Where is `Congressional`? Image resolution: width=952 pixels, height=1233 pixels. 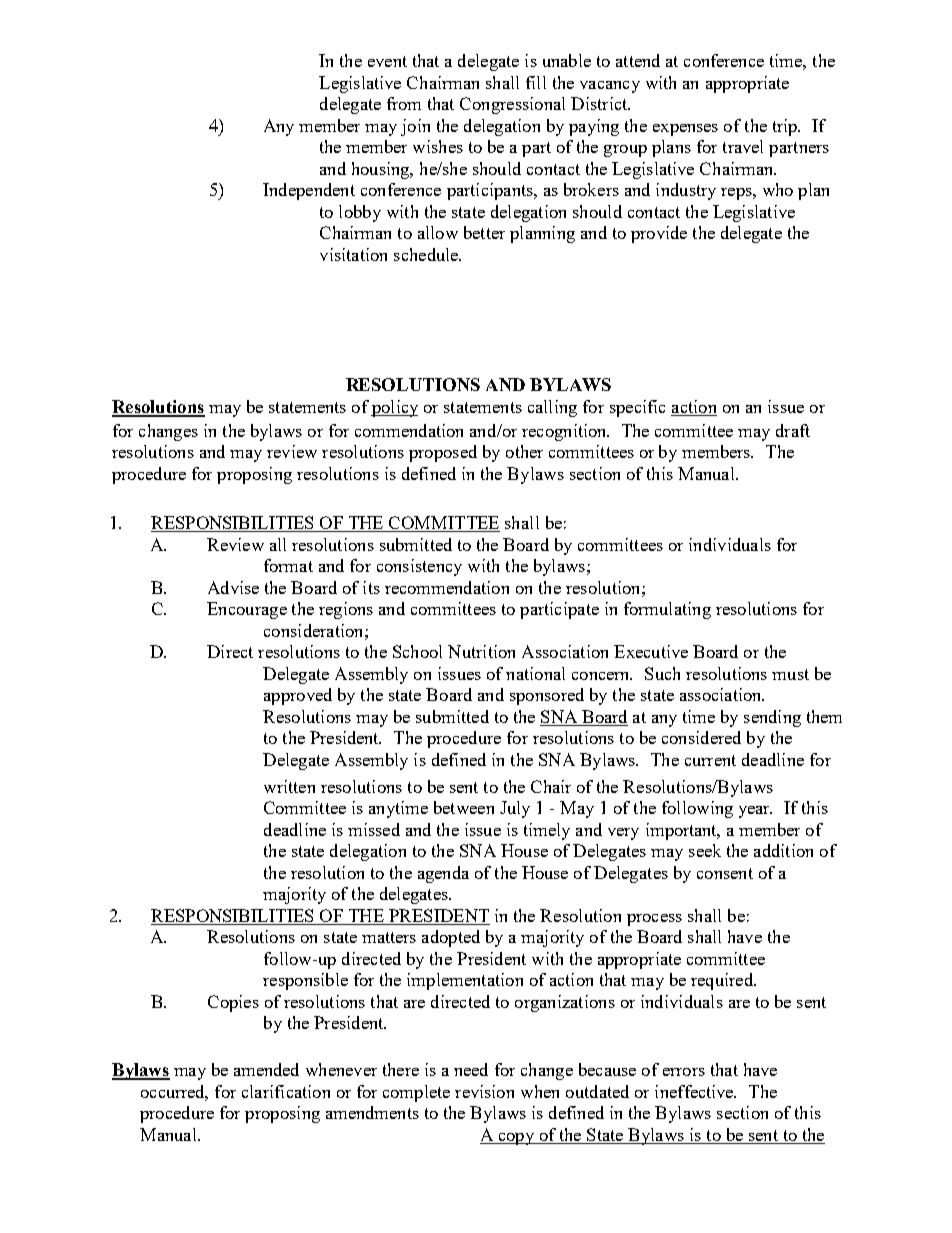
Congressional is located at coordinates (512, 105).
